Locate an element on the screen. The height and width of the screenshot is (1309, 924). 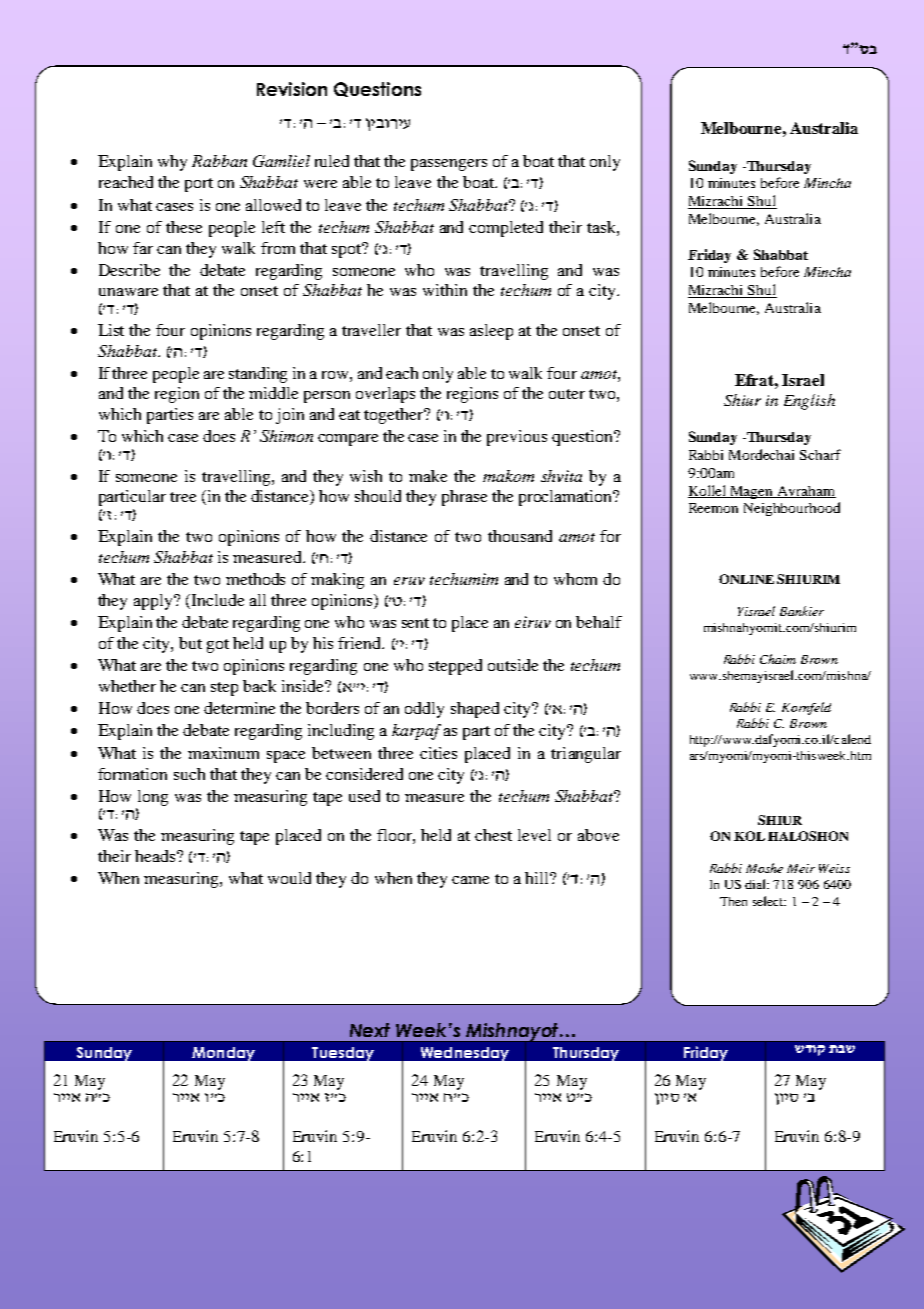
port is located at coordinates (199, 185).
